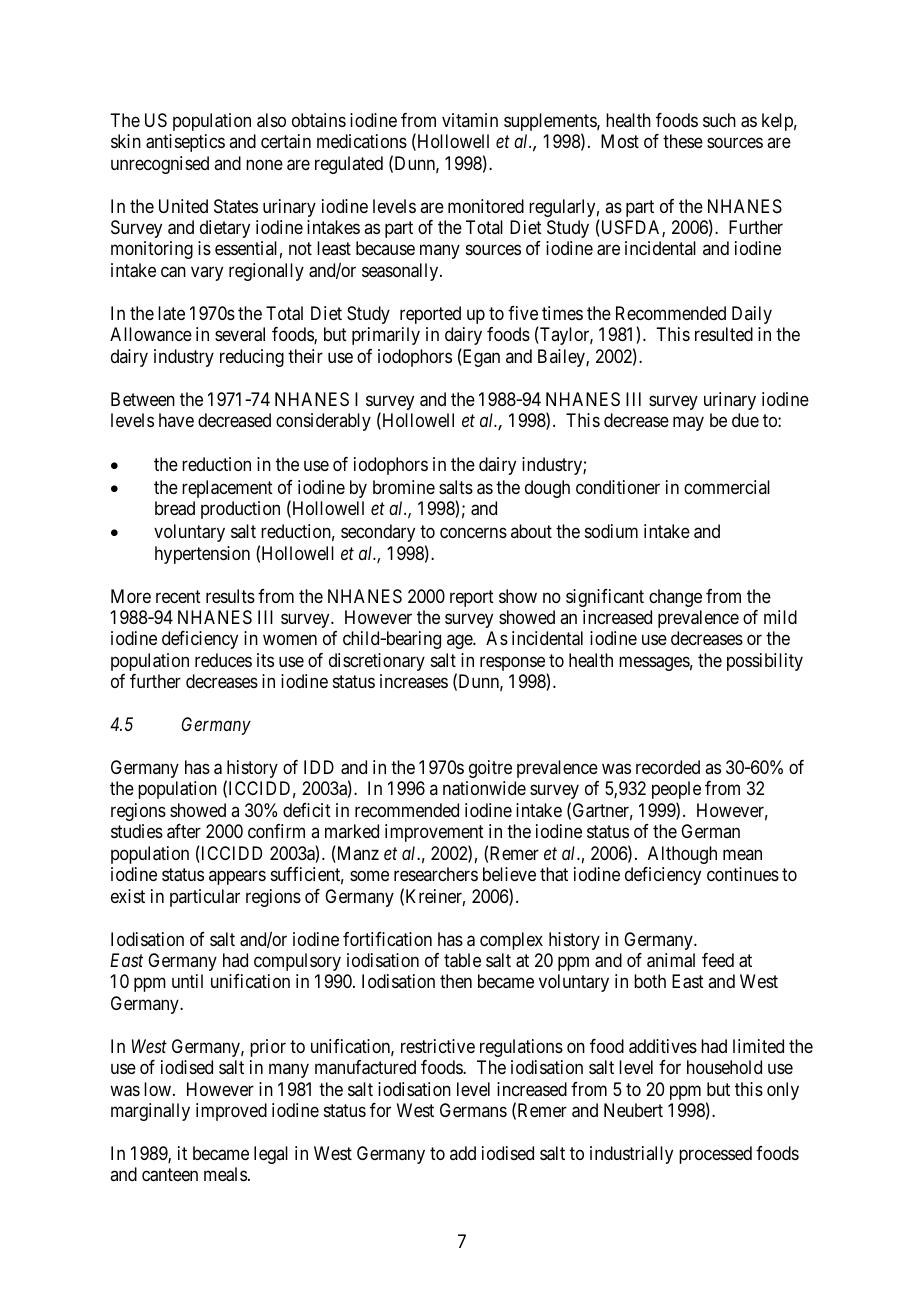  I want to click on table, so click(462, 960).
